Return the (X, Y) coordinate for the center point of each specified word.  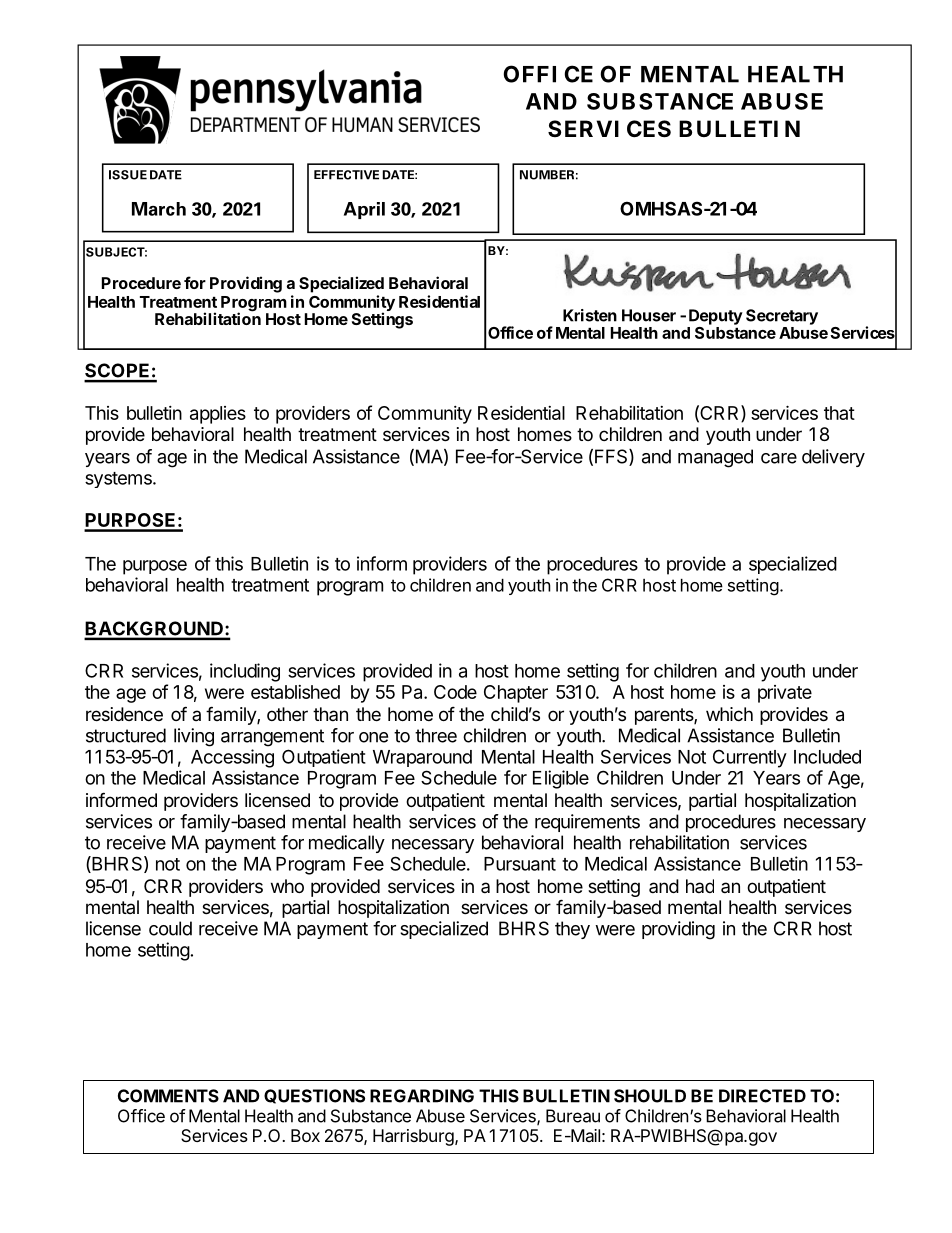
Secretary (782, 317)
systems (119, 480)
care (779, 458)
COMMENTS (168, 1096)
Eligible (561, 779)
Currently (750, 758)
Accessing (232, 758)
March (159, 209)
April (364, 210)
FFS (612, 457)
